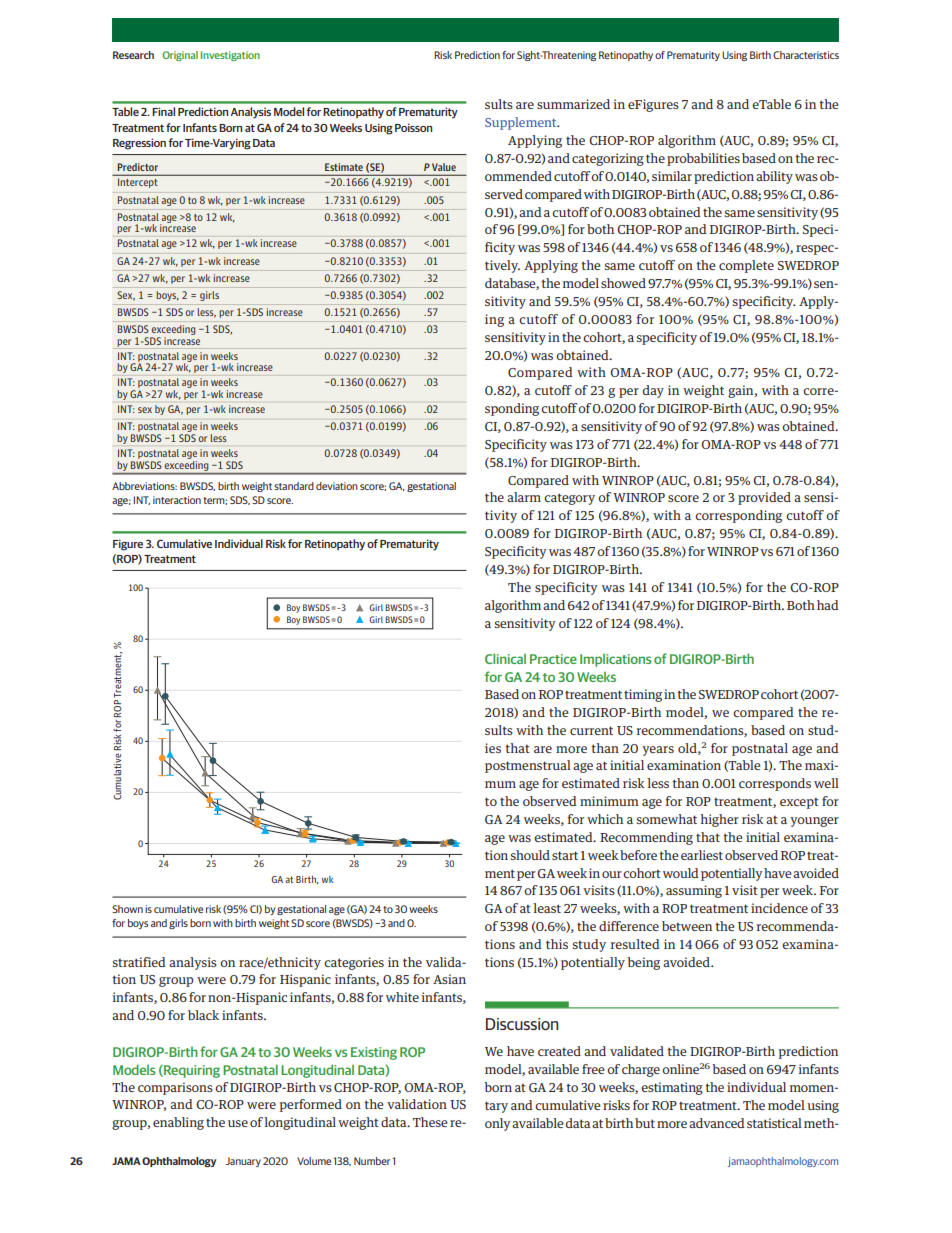 Image resolution: width=952 pixels, height=1233 pixels. I want to click on use, so click(238, 1123).
